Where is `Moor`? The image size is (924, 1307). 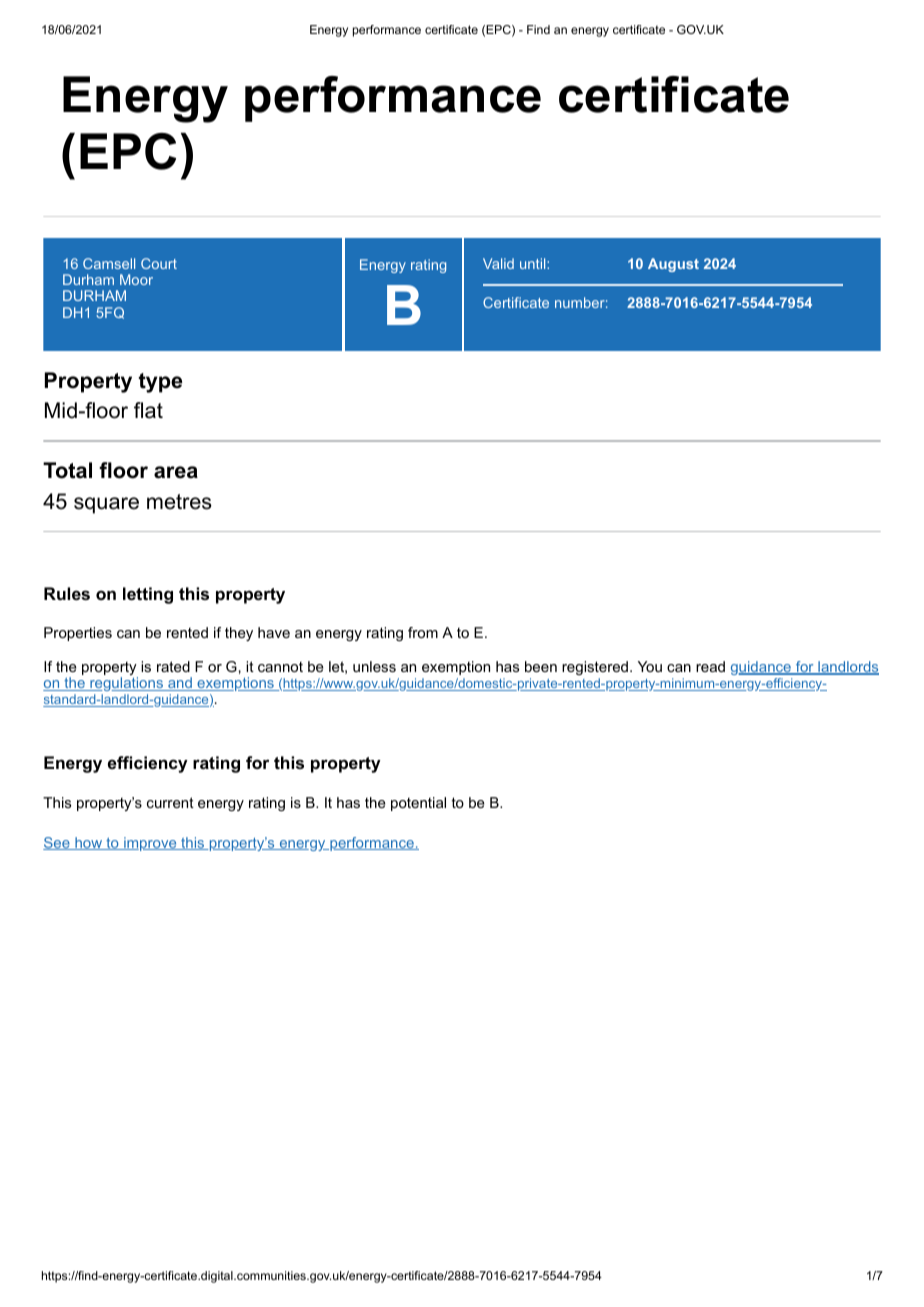 Moor is located at coordinates (136, 279).
